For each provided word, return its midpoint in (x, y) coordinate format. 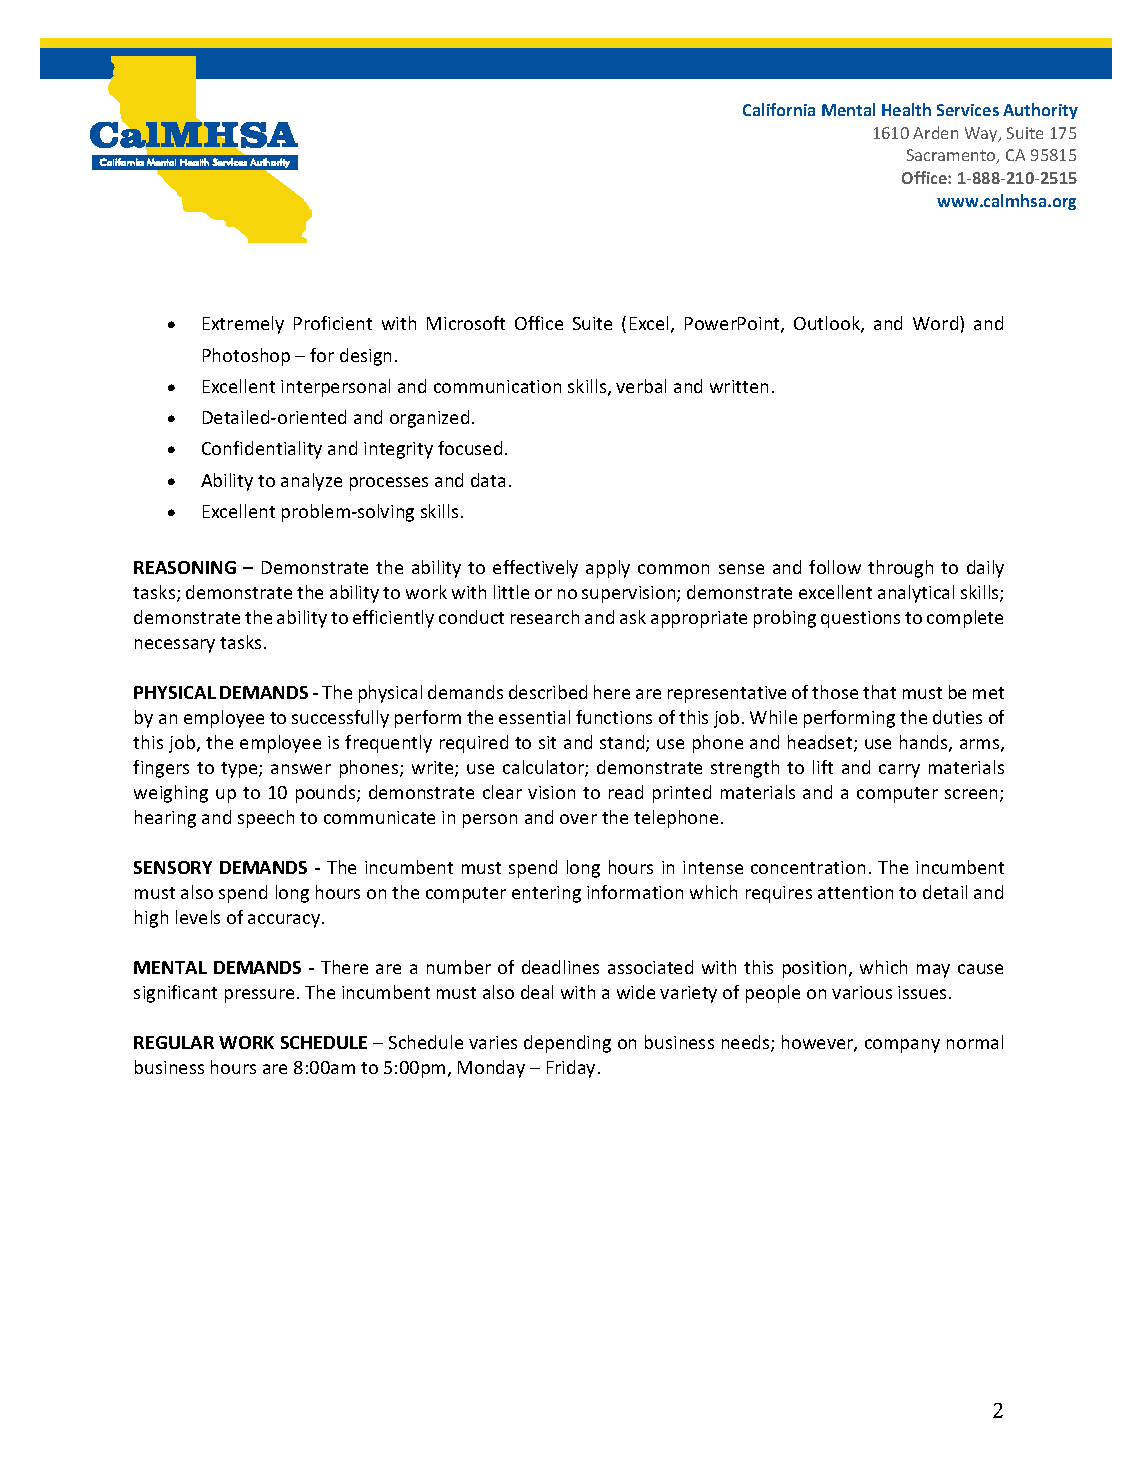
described (548, 692)
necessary (175, 646)
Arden (935, 132)
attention (855, 892)
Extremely (243, 325)
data (488, 480)
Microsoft (466, 323)
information (635, 892)
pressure (259, 996)
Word (937, 323)
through (900, 569)
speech (266, 819)
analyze (311, 482)
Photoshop (246, 357)
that (879, 692)
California (779, 109)
